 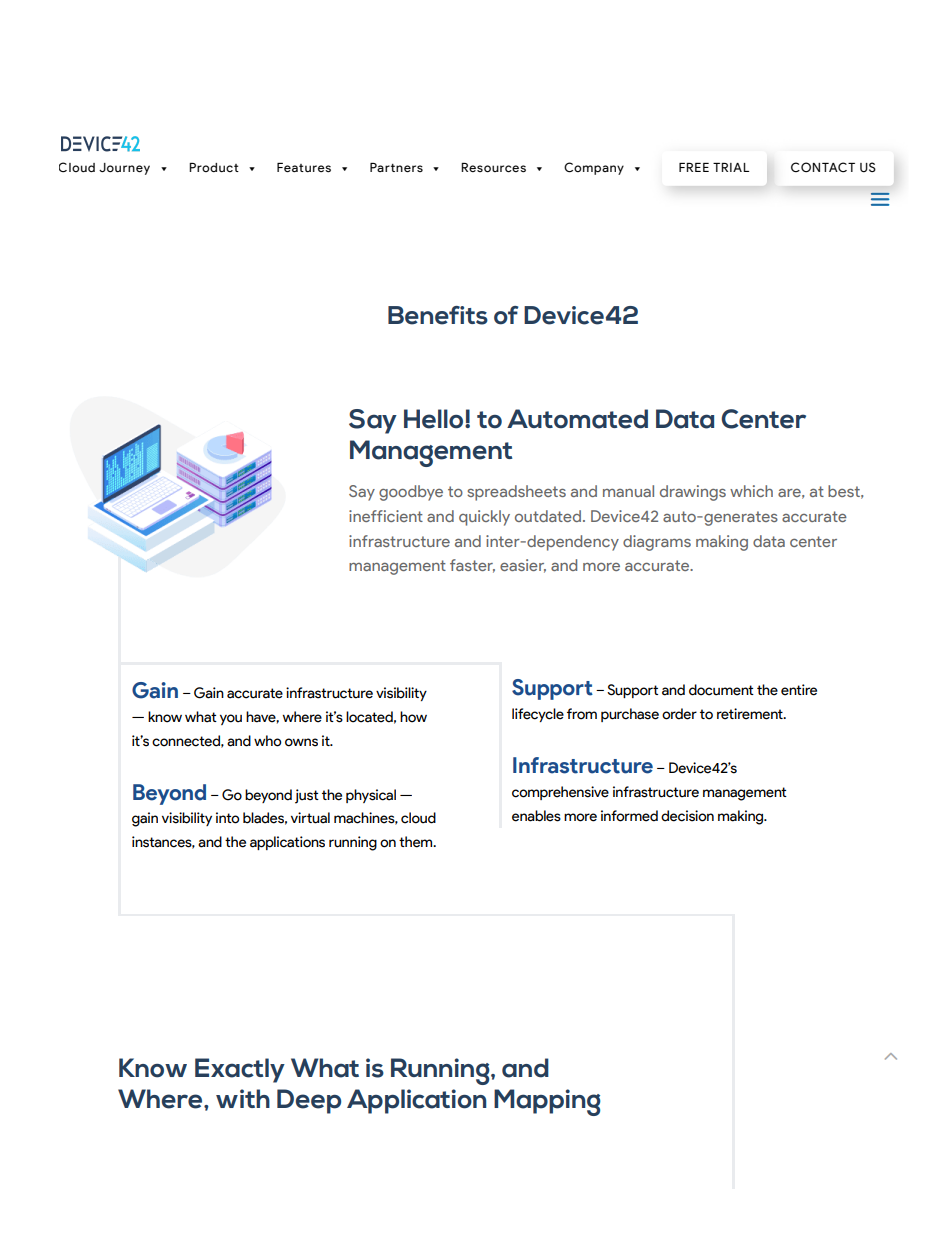 What do you see at coordinates (493, 168) in the screenshot?
I see `Resources` at bounding box center [493, 168].
